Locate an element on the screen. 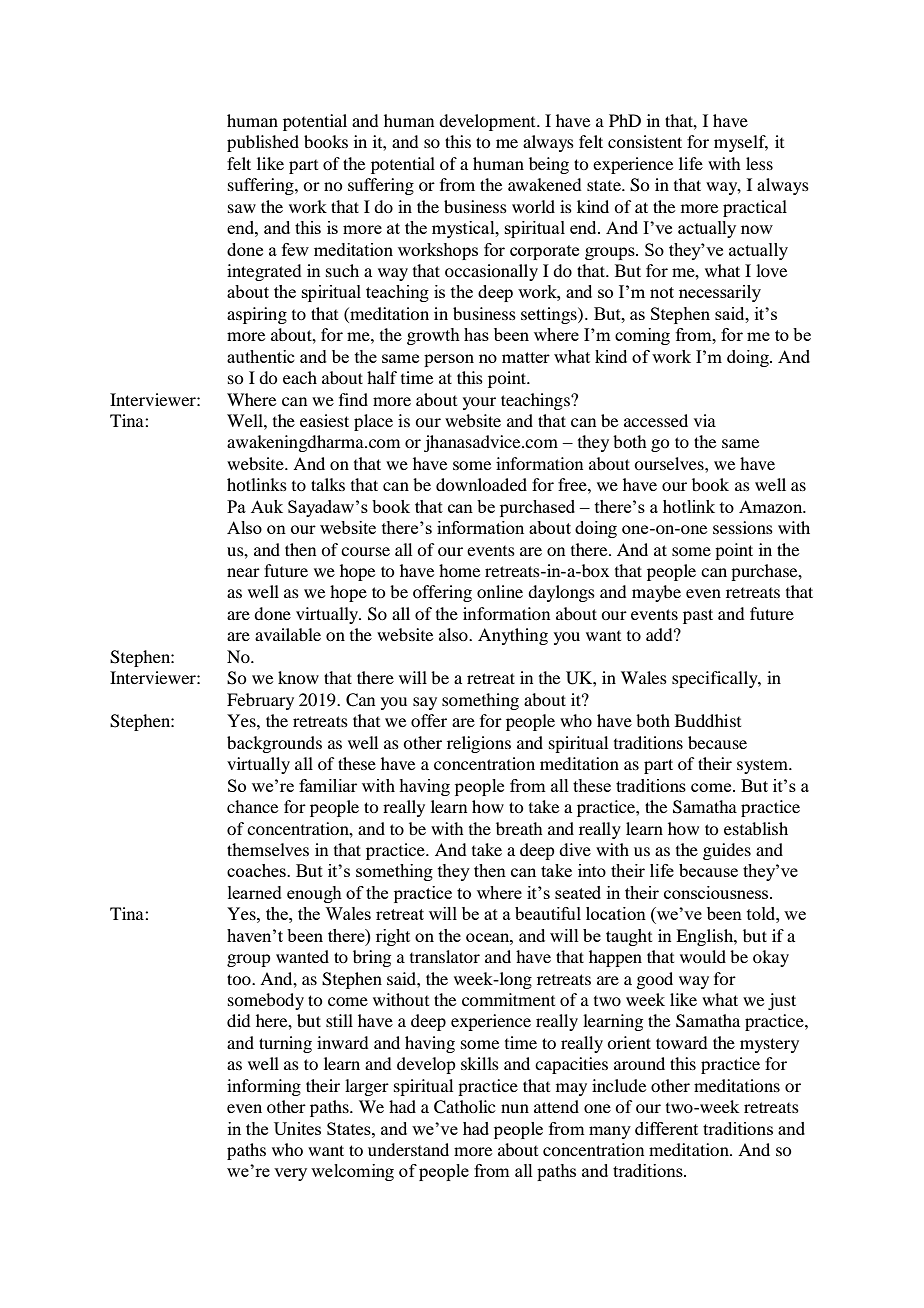  consciousness is located at coordinates (717, 892).
